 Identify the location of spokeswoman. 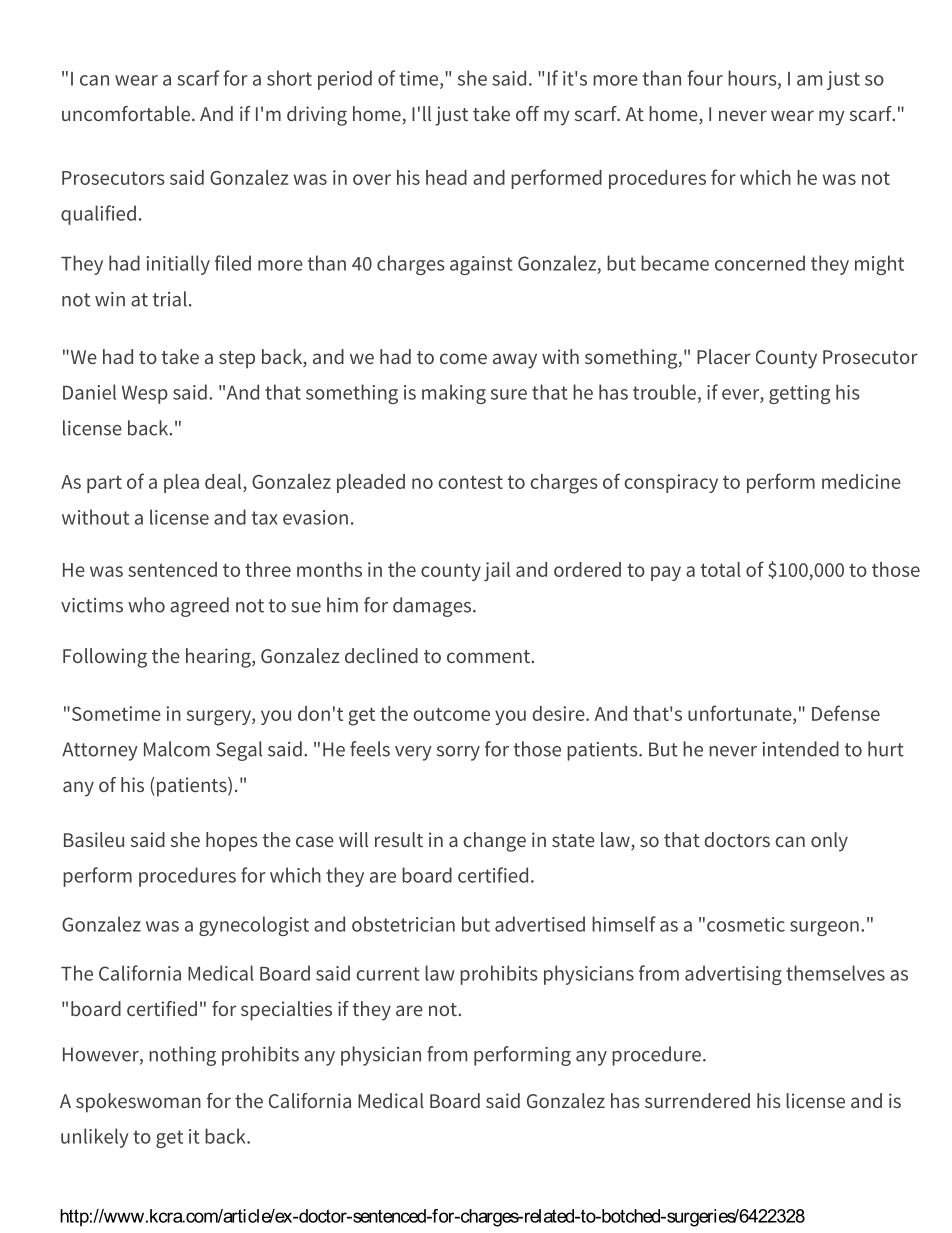
(138, 1103).
